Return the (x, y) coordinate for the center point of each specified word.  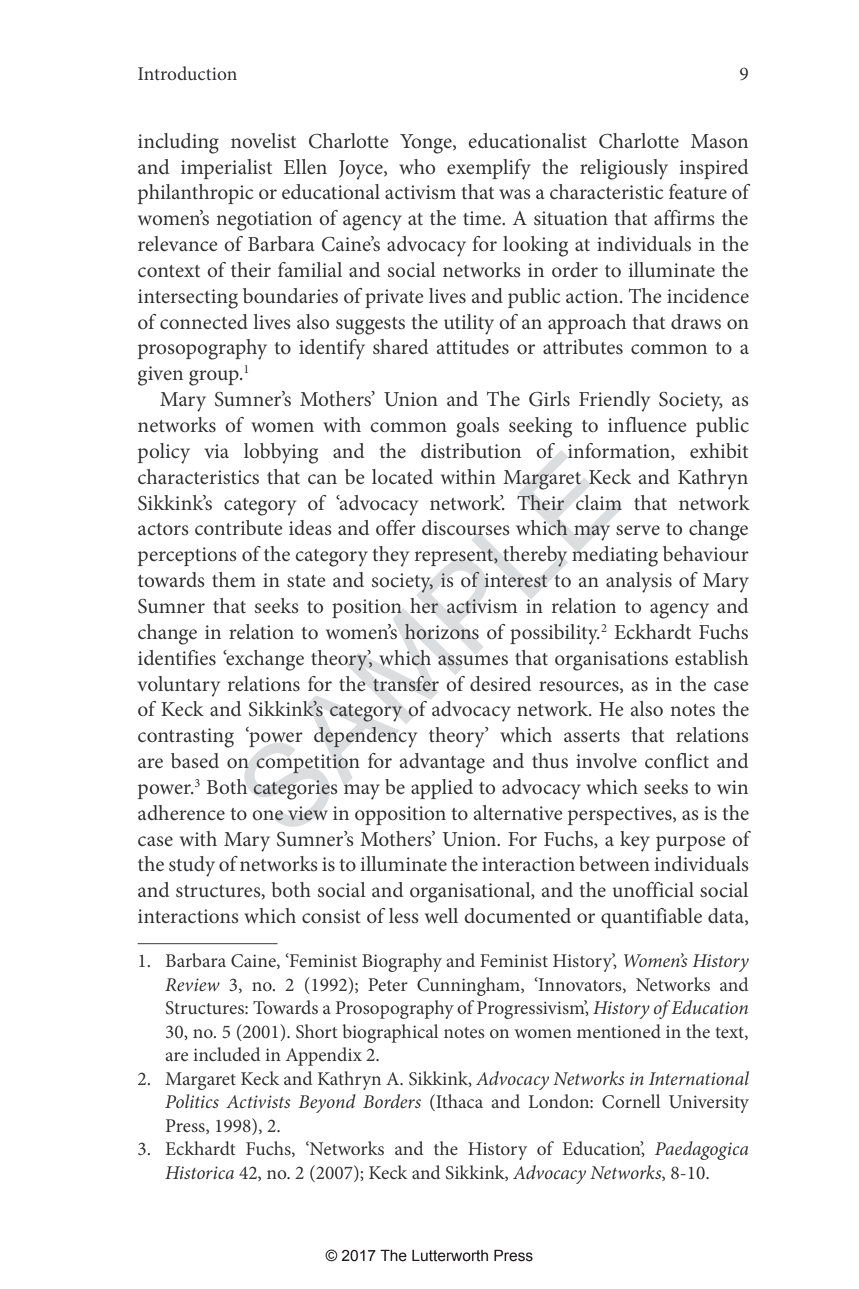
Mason (719, 141)
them (234, 579)
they (390, 556)
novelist (263, 140)
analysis (639, 582)
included (227, 1054)
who (417, 166)
